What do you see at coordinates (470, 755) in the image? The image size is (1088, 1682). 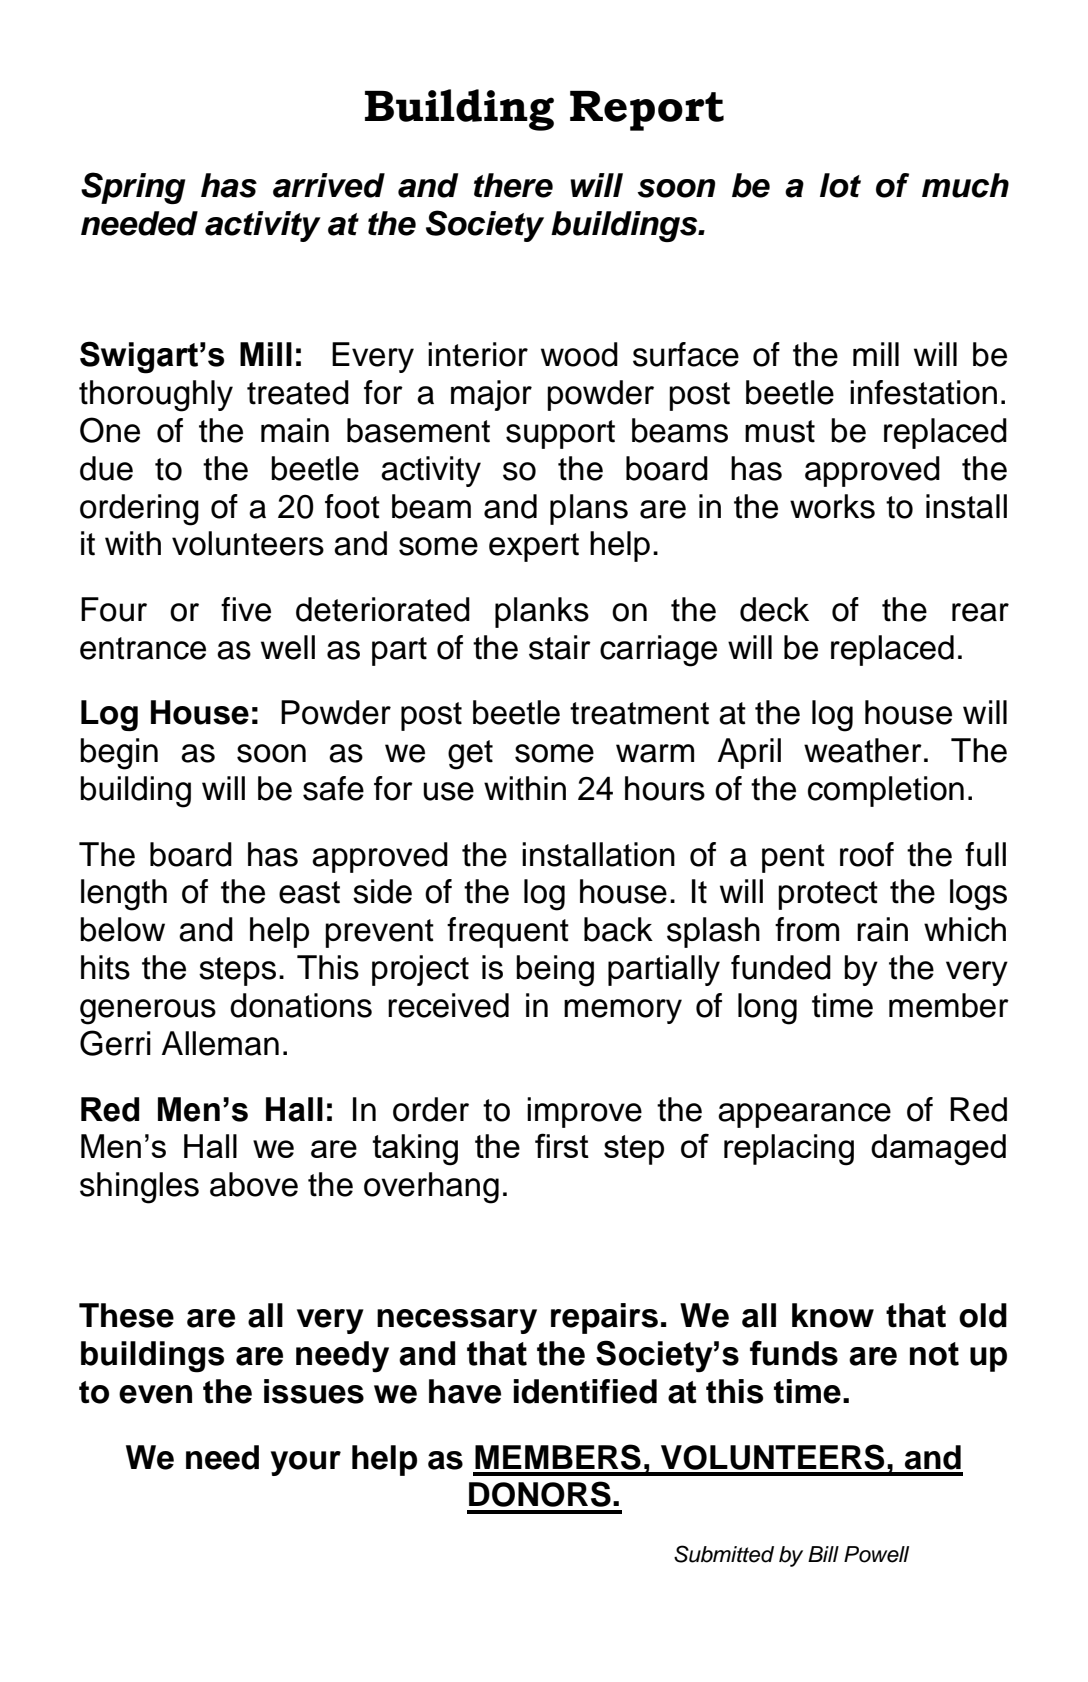 I see `get` at bounding box center [470, 755].
